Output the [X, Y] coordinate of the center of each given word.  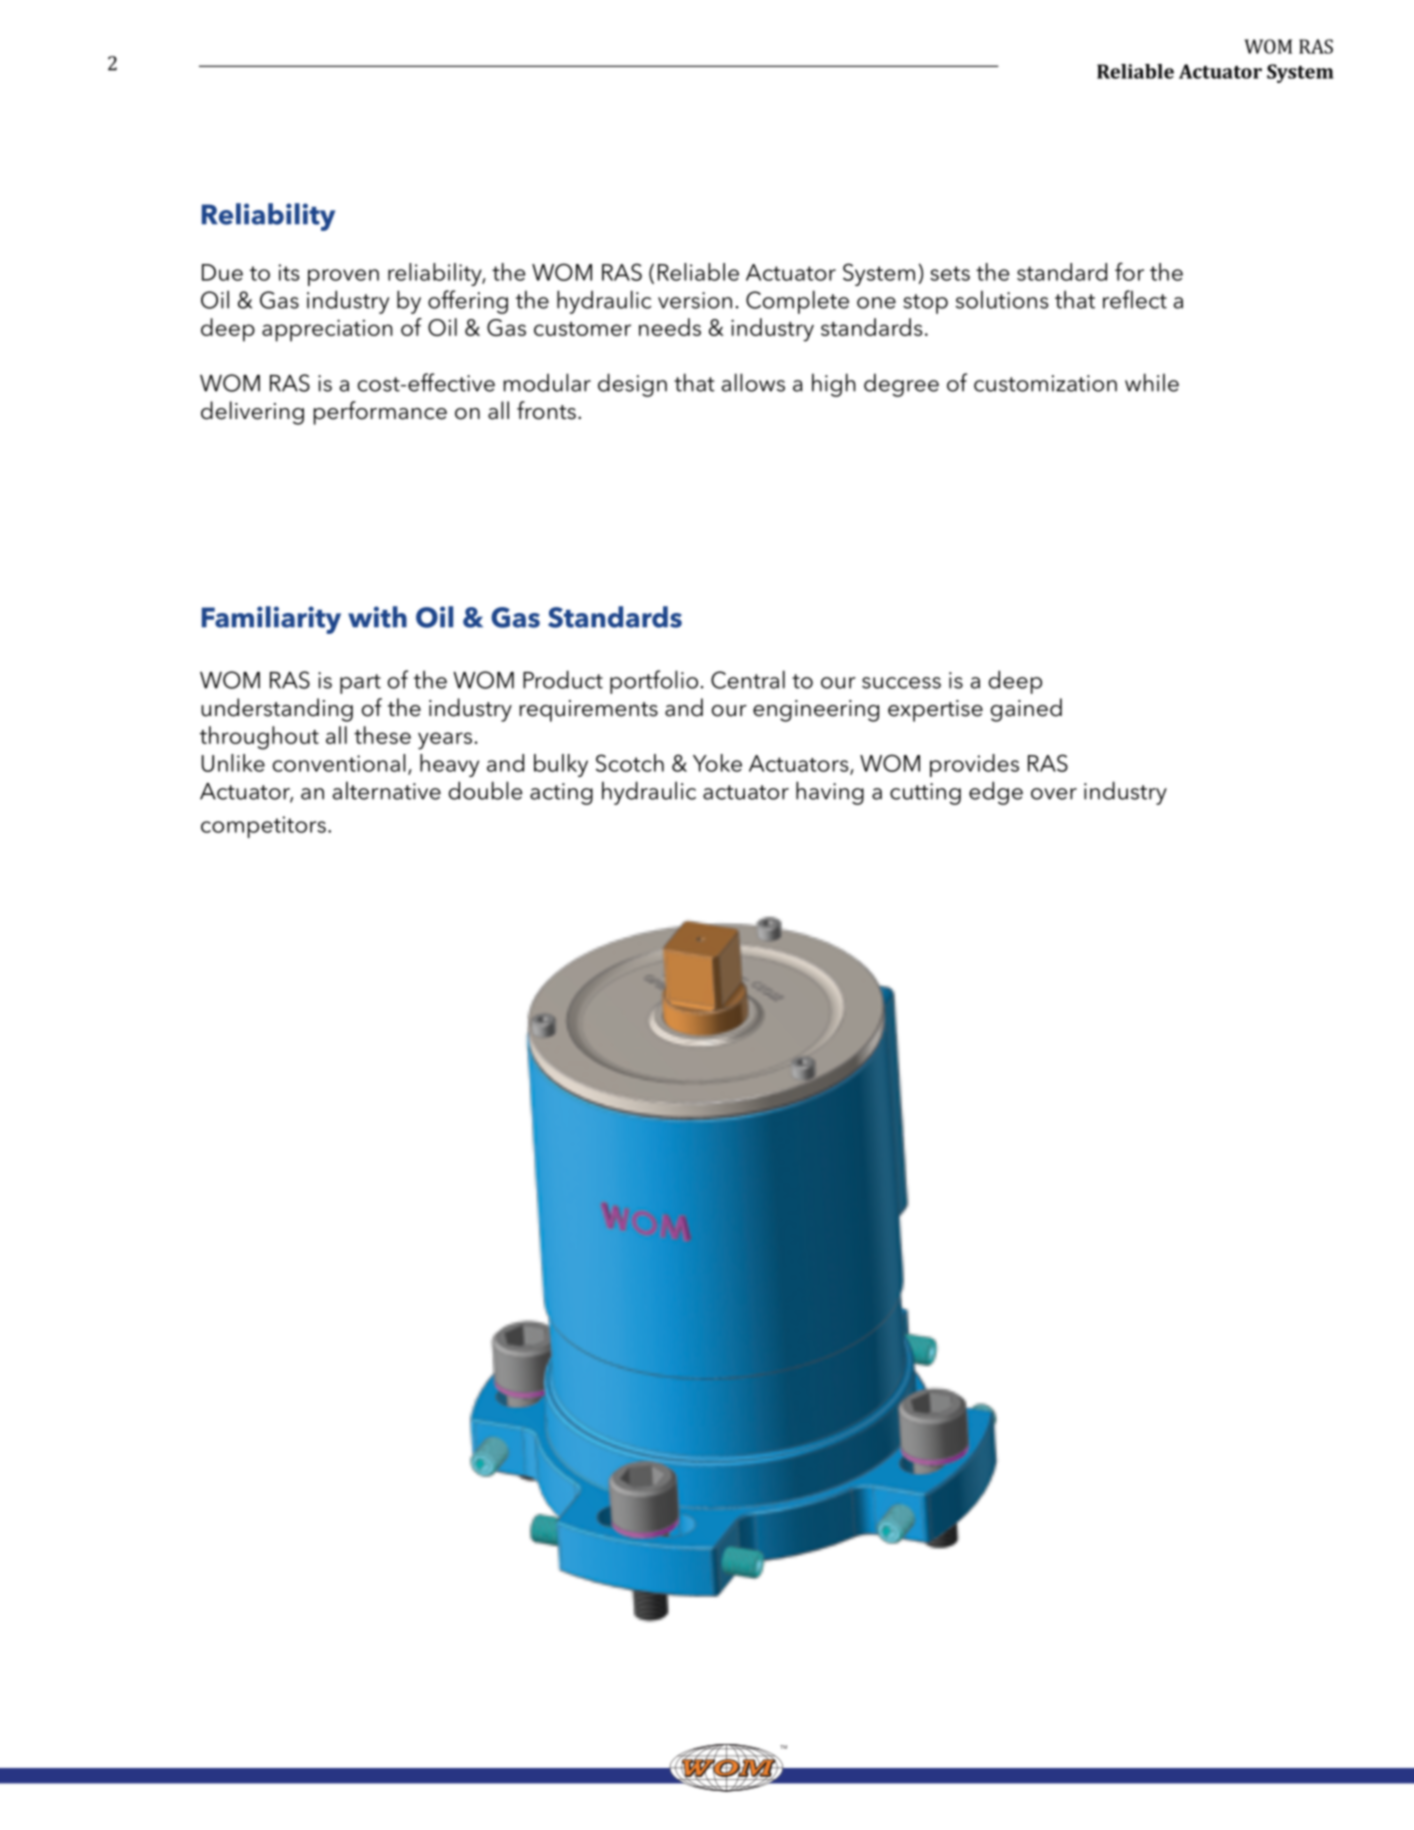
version [695, 300]
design [632, 385]
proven [343, 277]
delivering [252, 413]
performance [380, 413]
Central [748, 679]
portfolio [654, 682]
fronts [546, 410]
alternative [386, 790]
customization [1045, 383]
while [1152, 382]
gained [1026, 710]
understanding [277, 710]
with [377, 617]
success [901, 683]
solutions [1002, 299]
